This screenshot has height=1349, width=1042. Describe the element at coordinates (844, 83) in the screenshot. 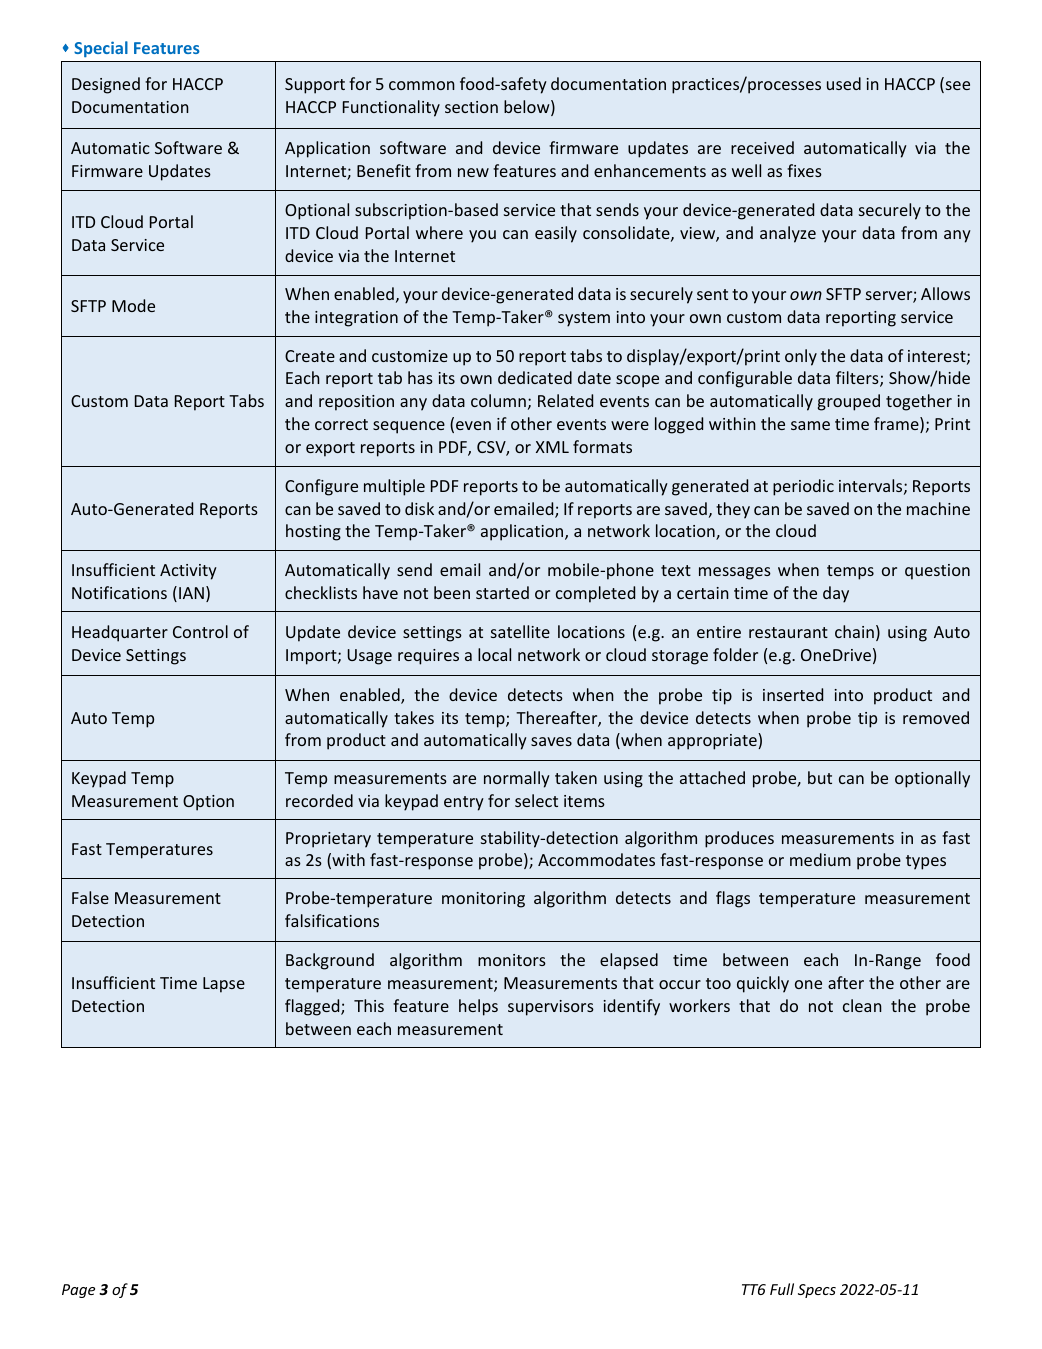

I see `used` at that location.
